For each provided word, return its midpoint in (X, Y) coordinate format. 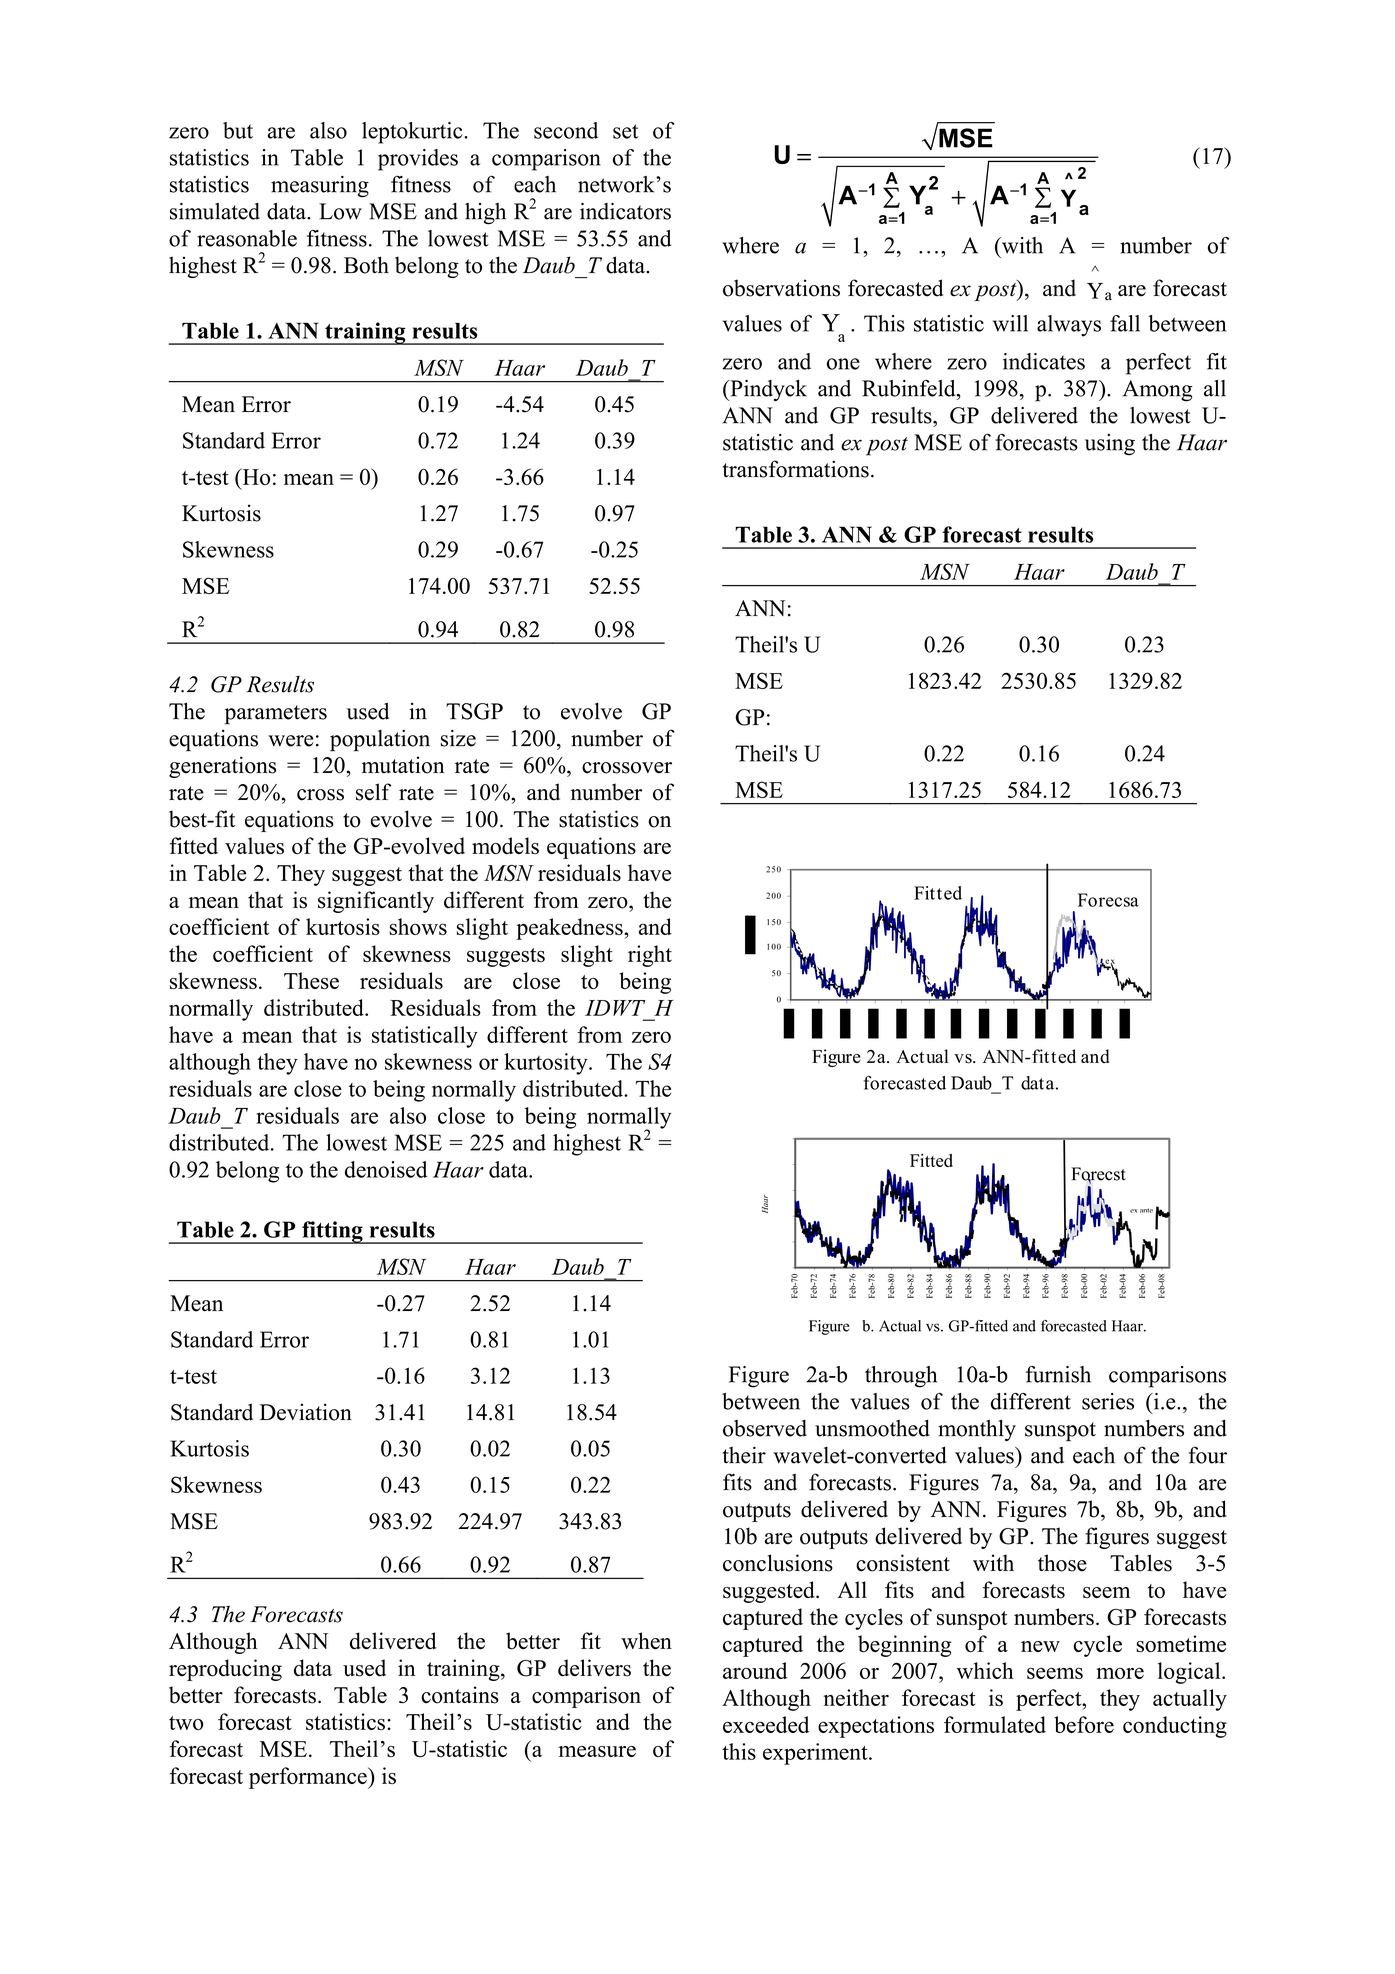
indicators (625, 211)
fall (1125, 323)
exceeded (766, 1724)
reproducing (225, 1670)
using (1110, 445)
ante (1146, 1210)
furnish (1058, 1374)
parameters (276, 715)
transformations (796, 469)
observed (765, 1428)
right (650, 956)
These (311, 980)
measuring (320, 187)
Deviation (306, 1412)
